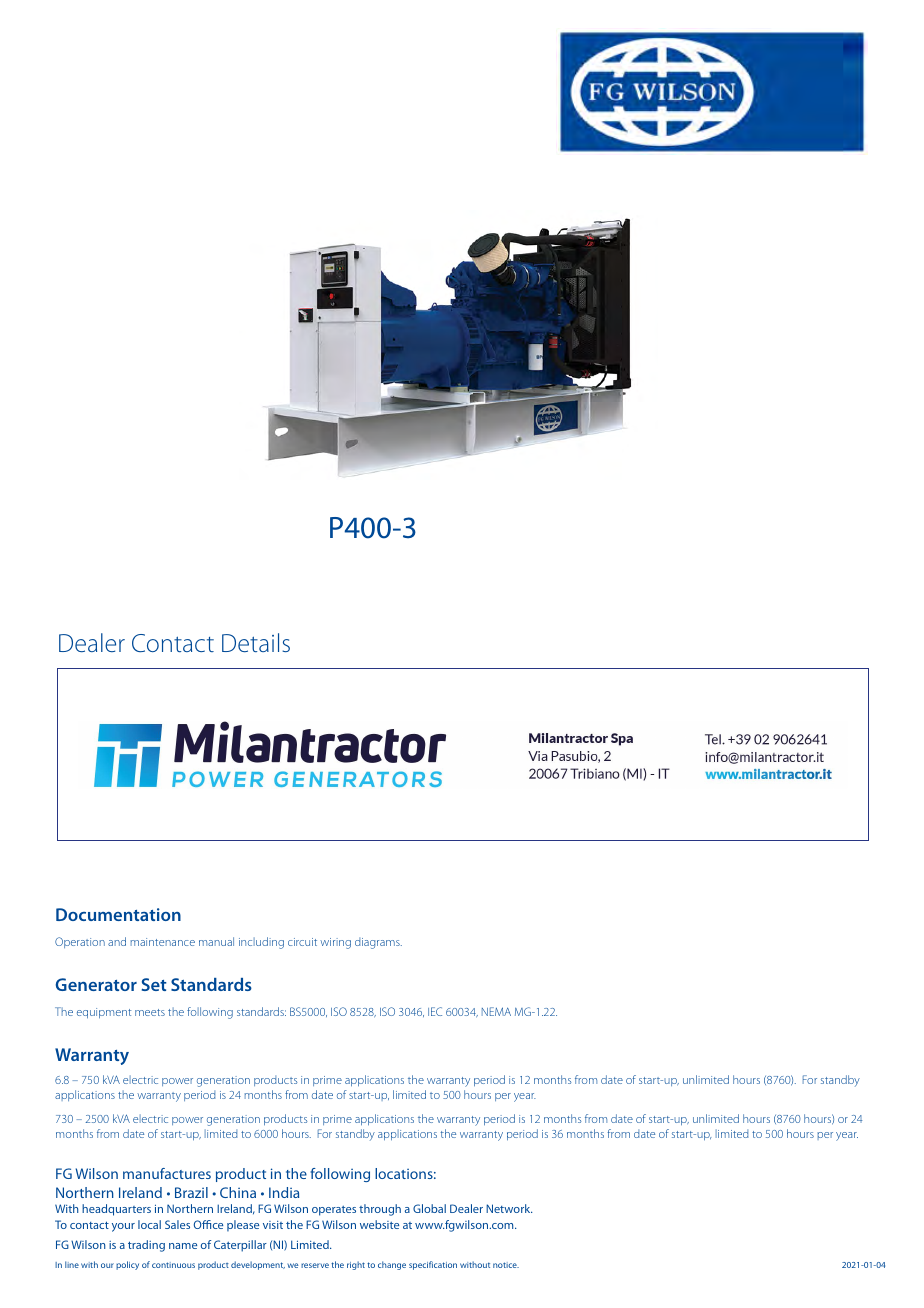 This document has height=1308, width=924. What do you see at coordinates (302, 942) in the document?
I see `circuit` at bounding box center [302, 942].
